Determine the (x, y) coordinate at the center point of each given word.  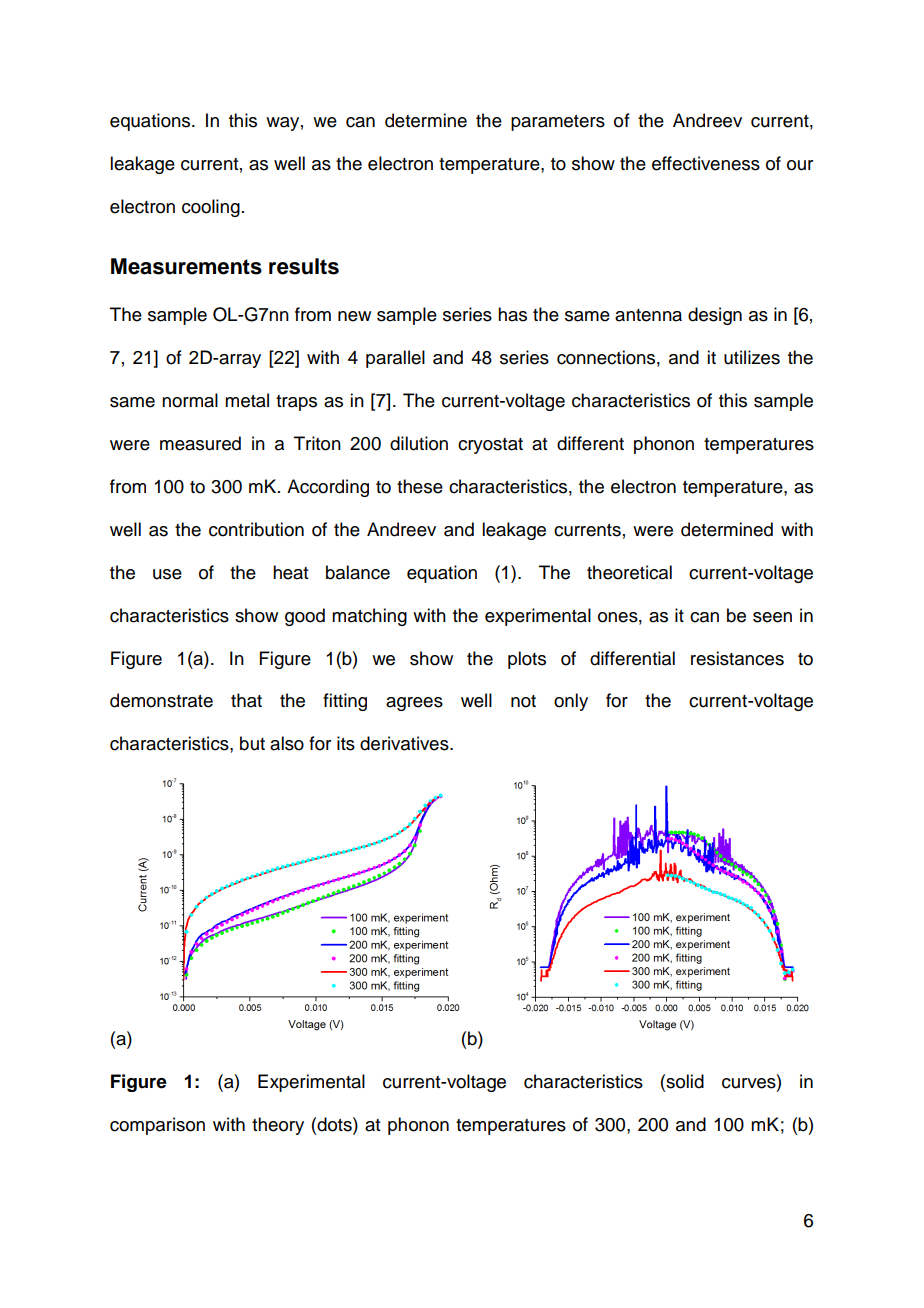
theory (278, 1126)
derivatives (405, 743)
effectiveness (706, 163)
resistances (737, 658)
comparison (157, 1126)
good (305, 617)
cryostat (490, 446)
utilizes (752, 357)
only (571, 702)
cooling (211, 208)
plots (527, 660)
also (287, 743)
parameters (558, 123)
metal (247, 400)
